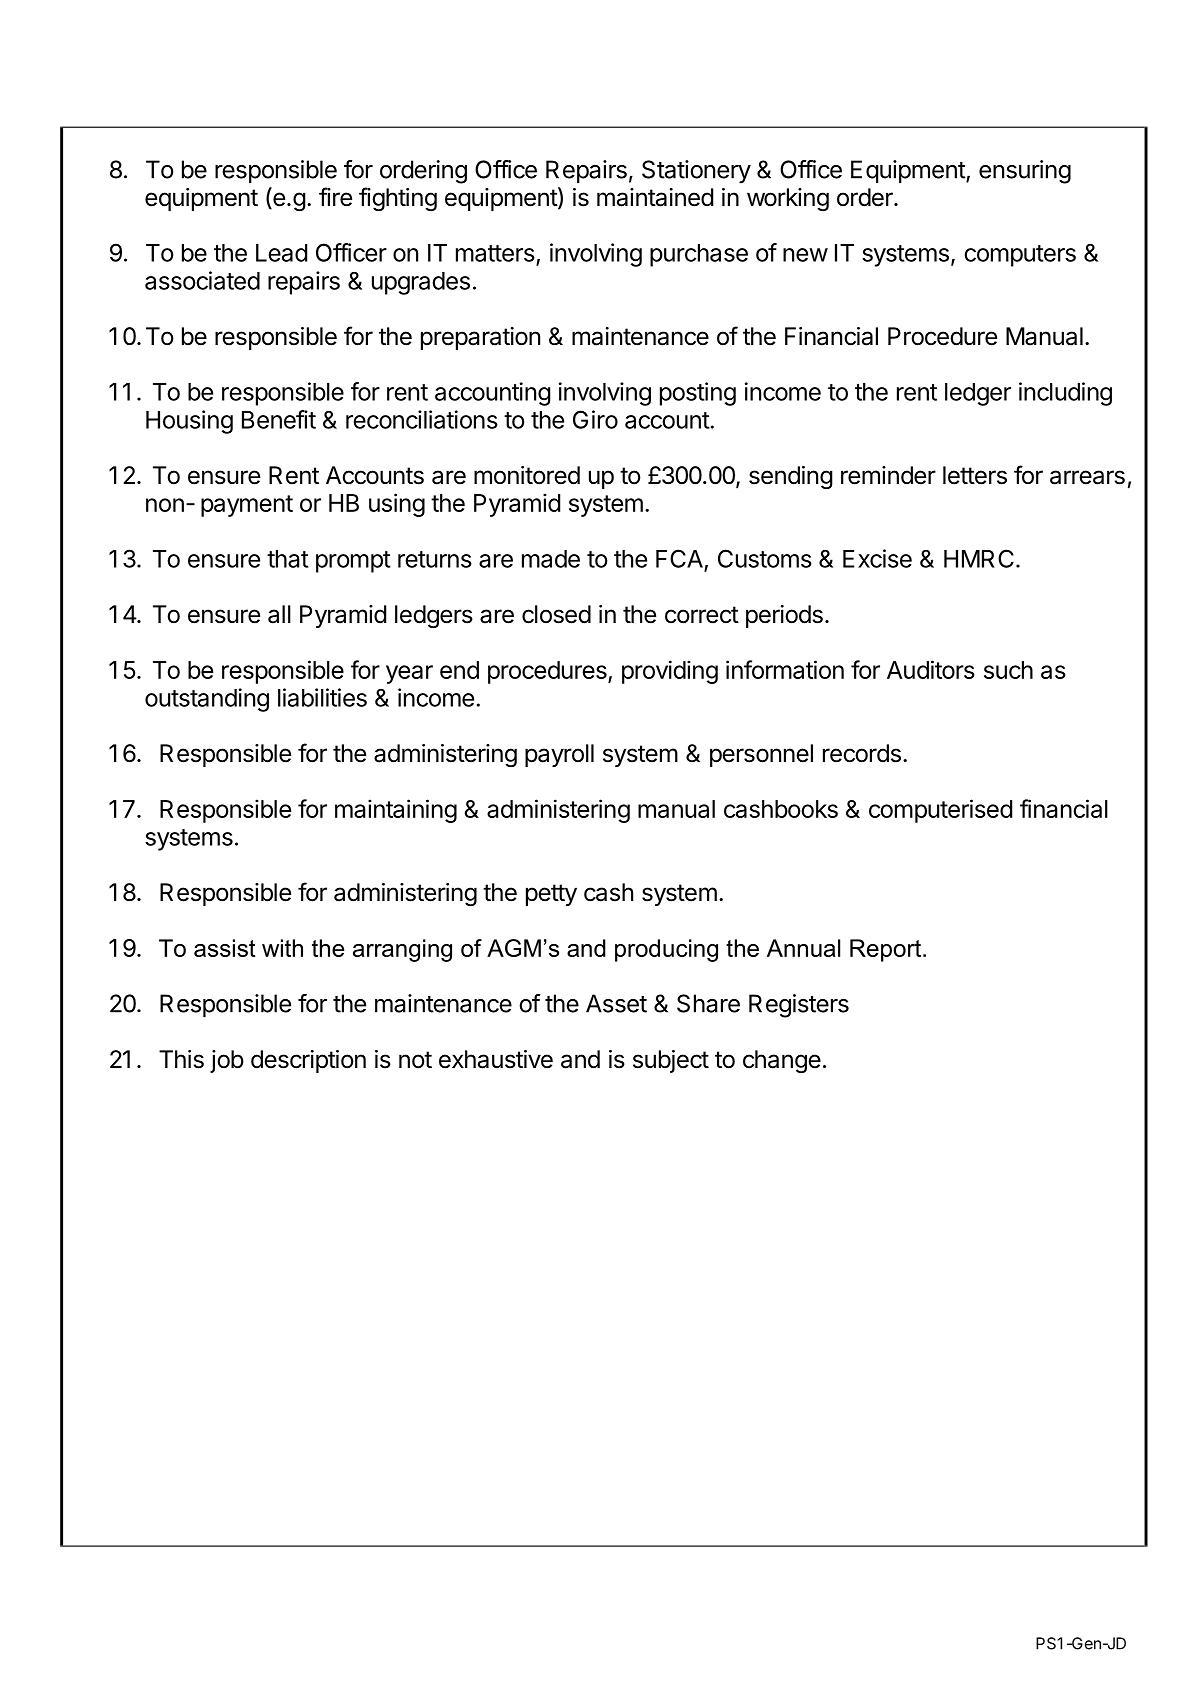 This image has width=1199, height=1696. I want to click on such, so click(1008, 670).
